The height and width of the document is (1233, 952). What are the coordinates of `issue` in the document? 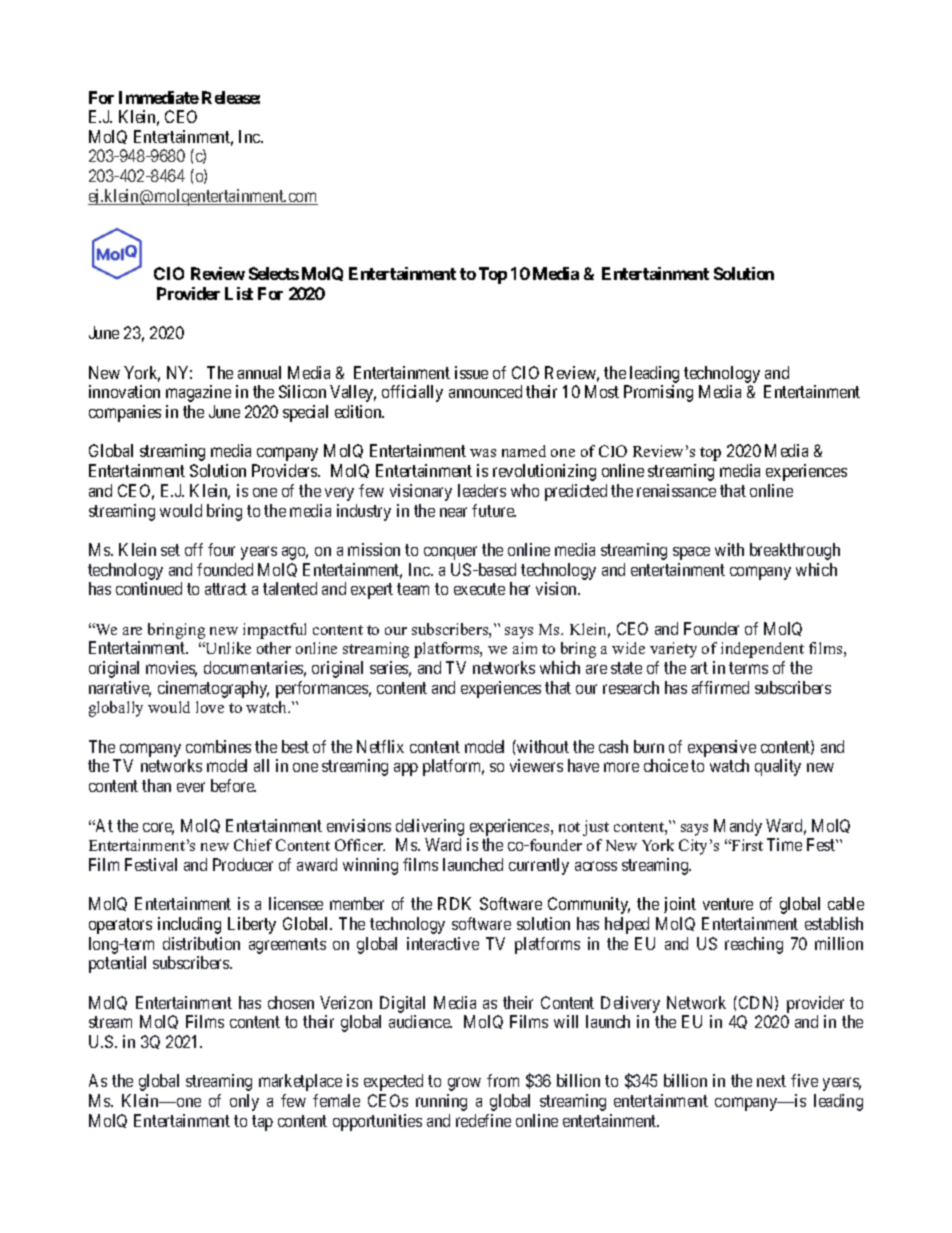 It's located at (471, 372).
